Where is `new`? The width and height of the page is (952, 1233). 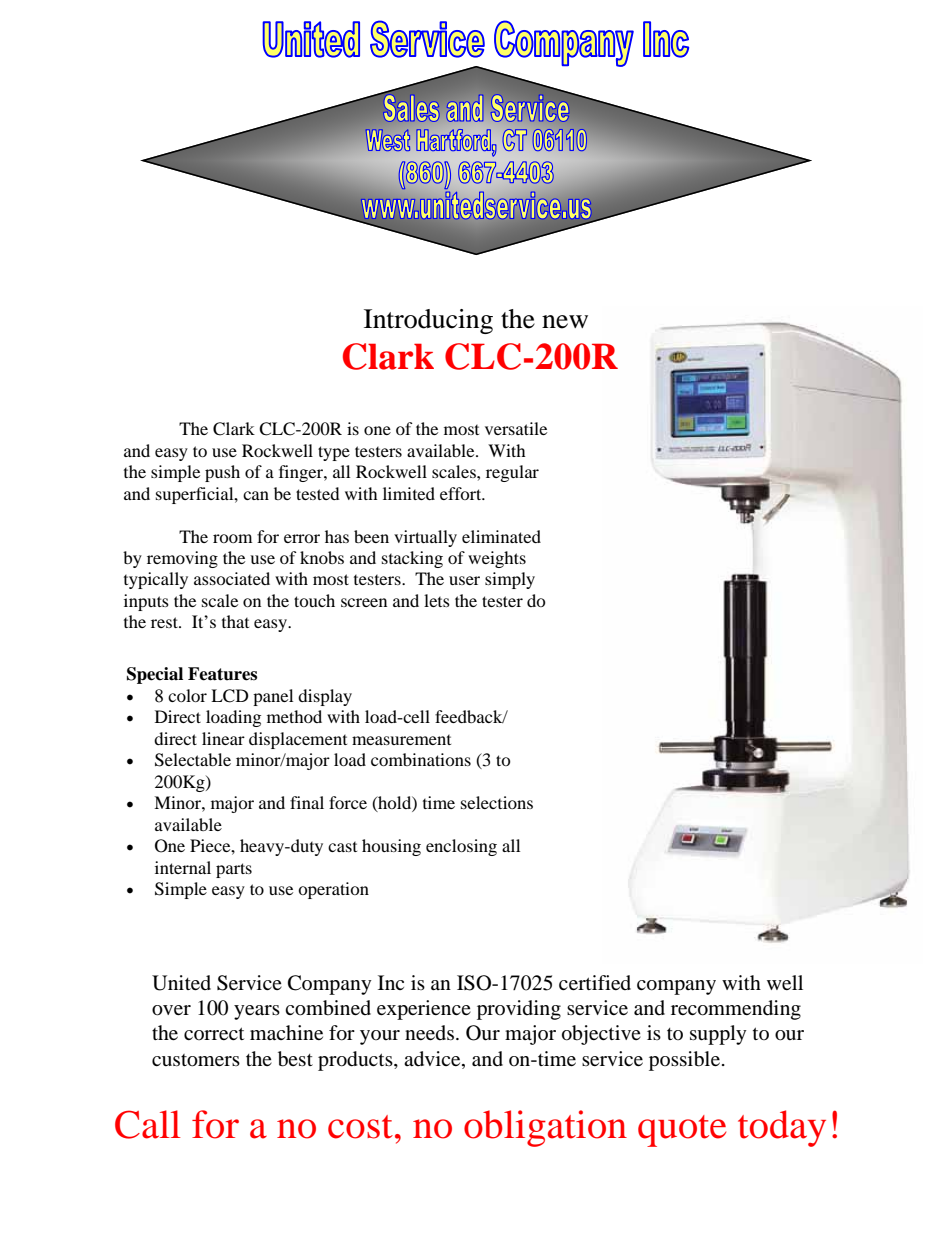
new is located at coordinates (565, 322).
